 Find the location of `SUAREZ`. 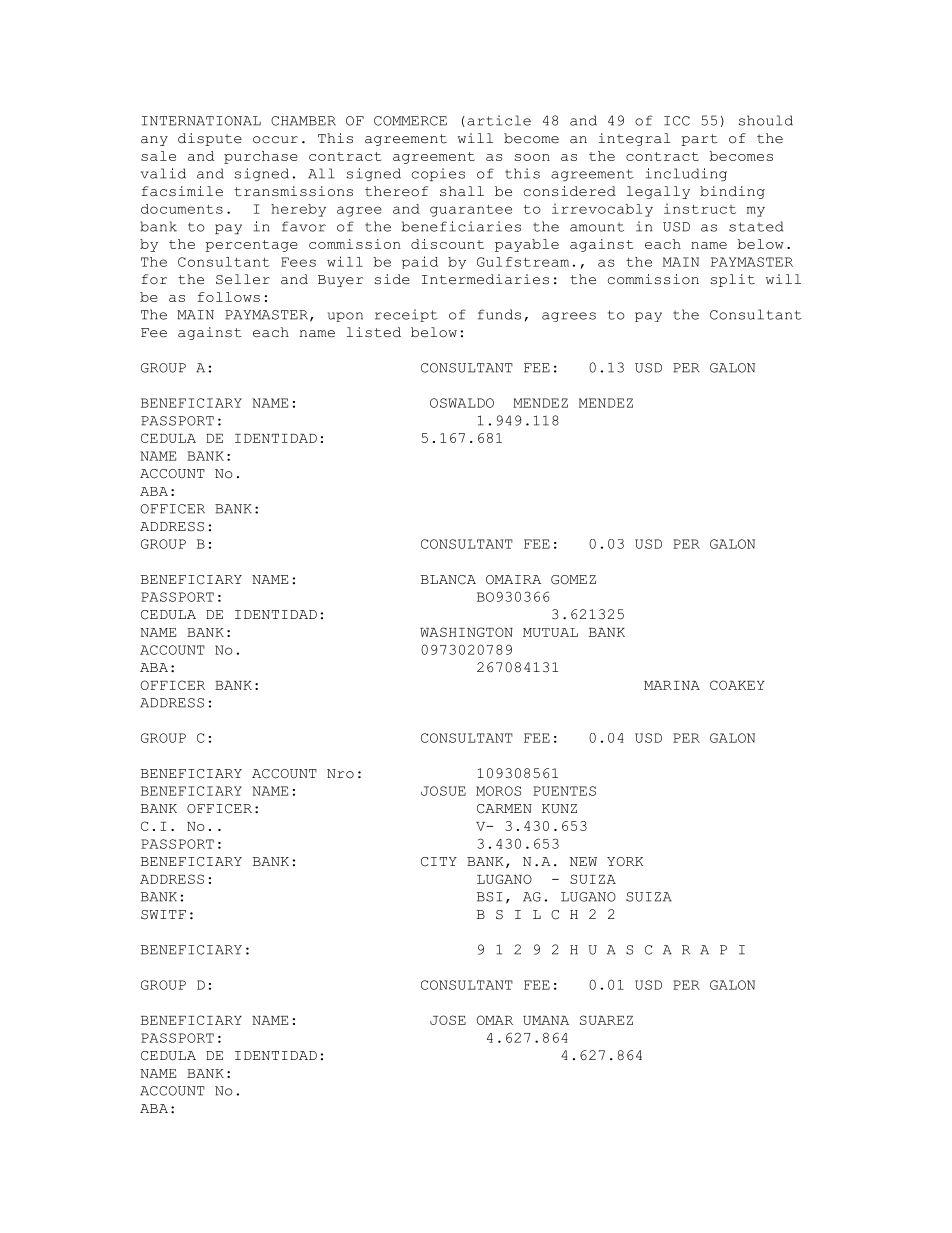

SUAREZ is located at coordinates (606, 1020).
